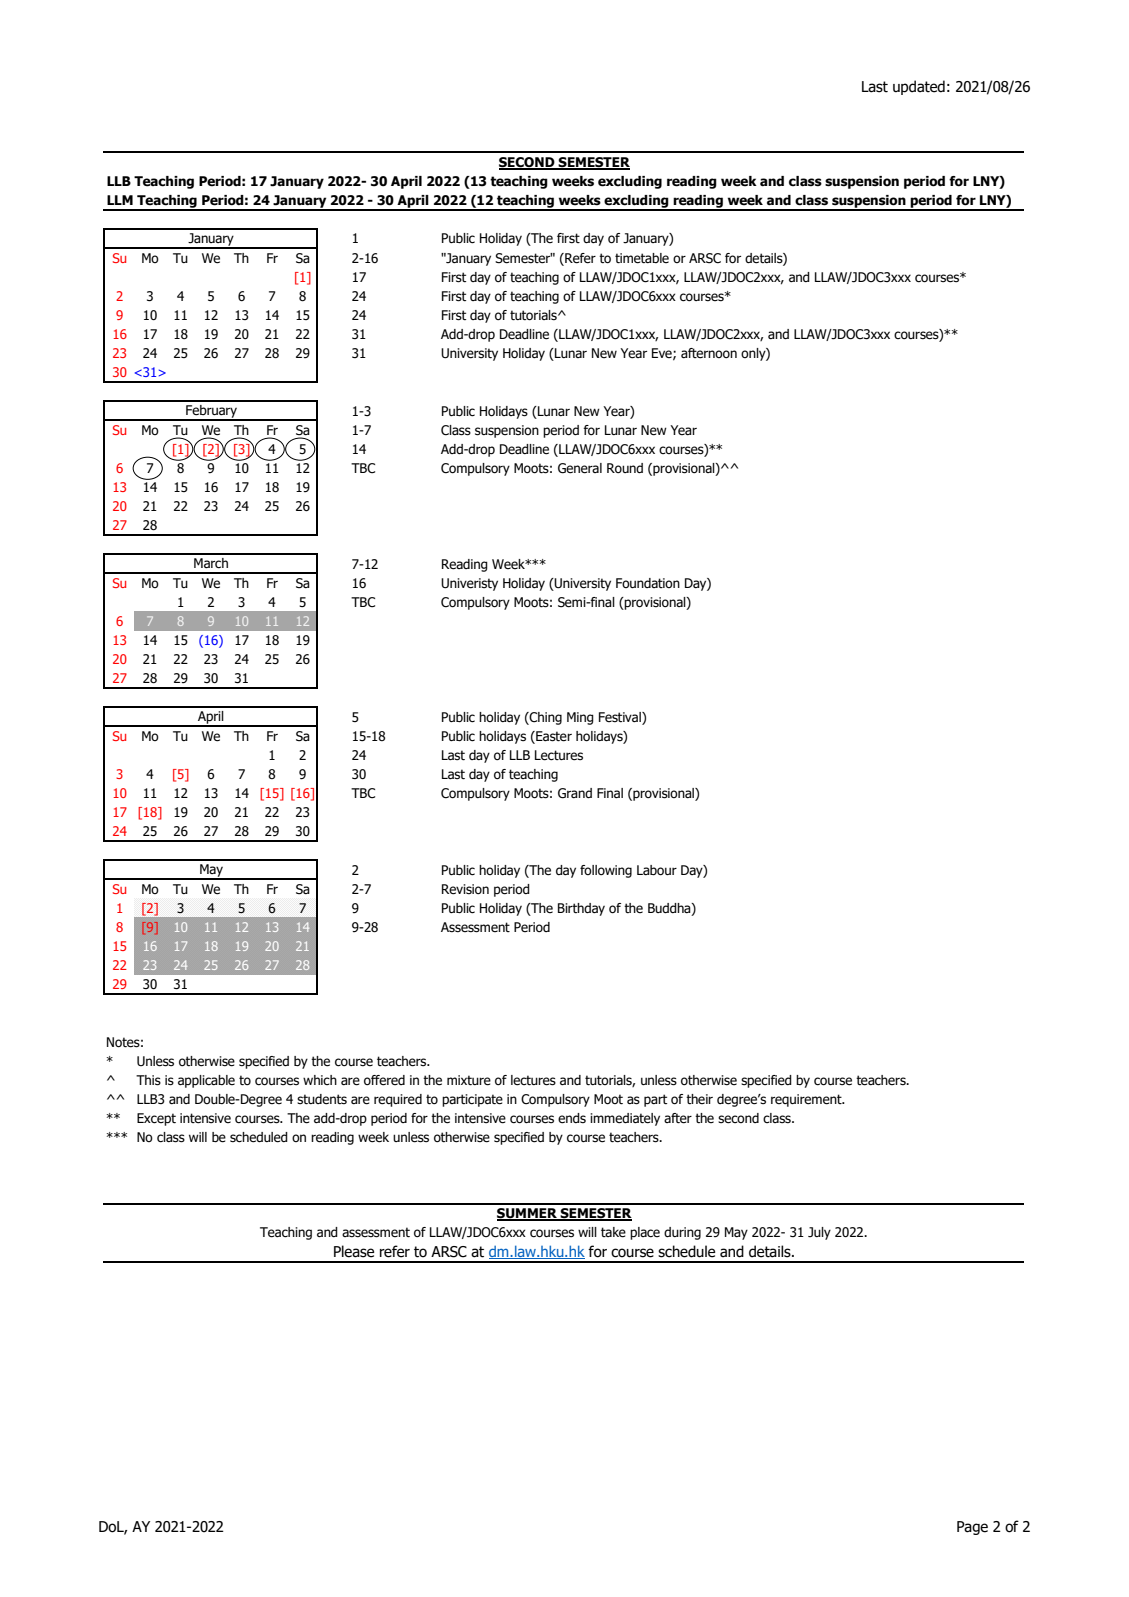 The image size is (1129, 1597). What do you see at coordinates (657, 870) in the document?
I see `Labour` at bounding box center [657, 870].
